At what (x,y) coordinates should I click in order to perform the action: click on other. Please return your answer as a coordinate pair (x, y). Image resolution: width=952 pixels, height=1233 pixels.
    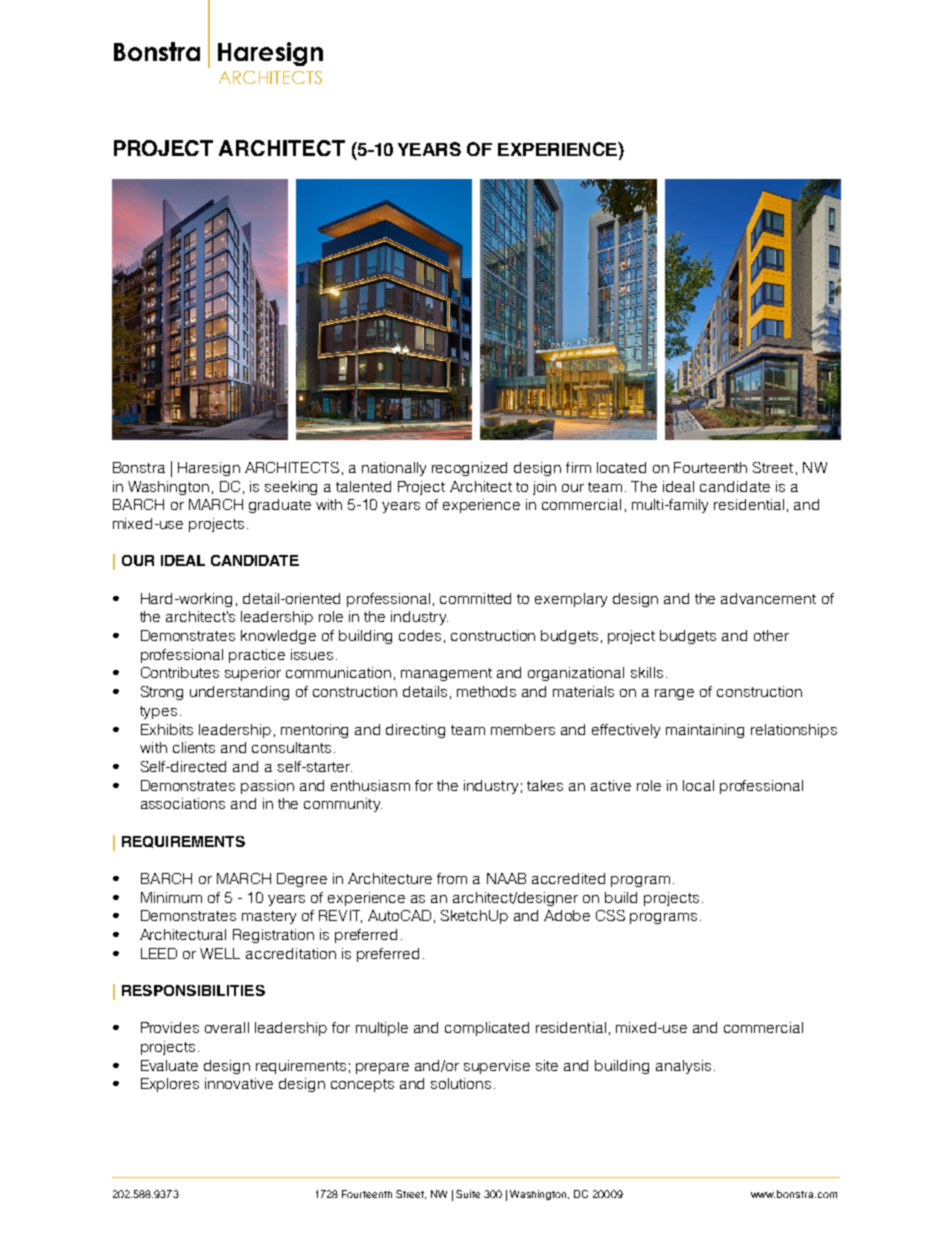
    Looking at the image, I should click on (771, 635).
